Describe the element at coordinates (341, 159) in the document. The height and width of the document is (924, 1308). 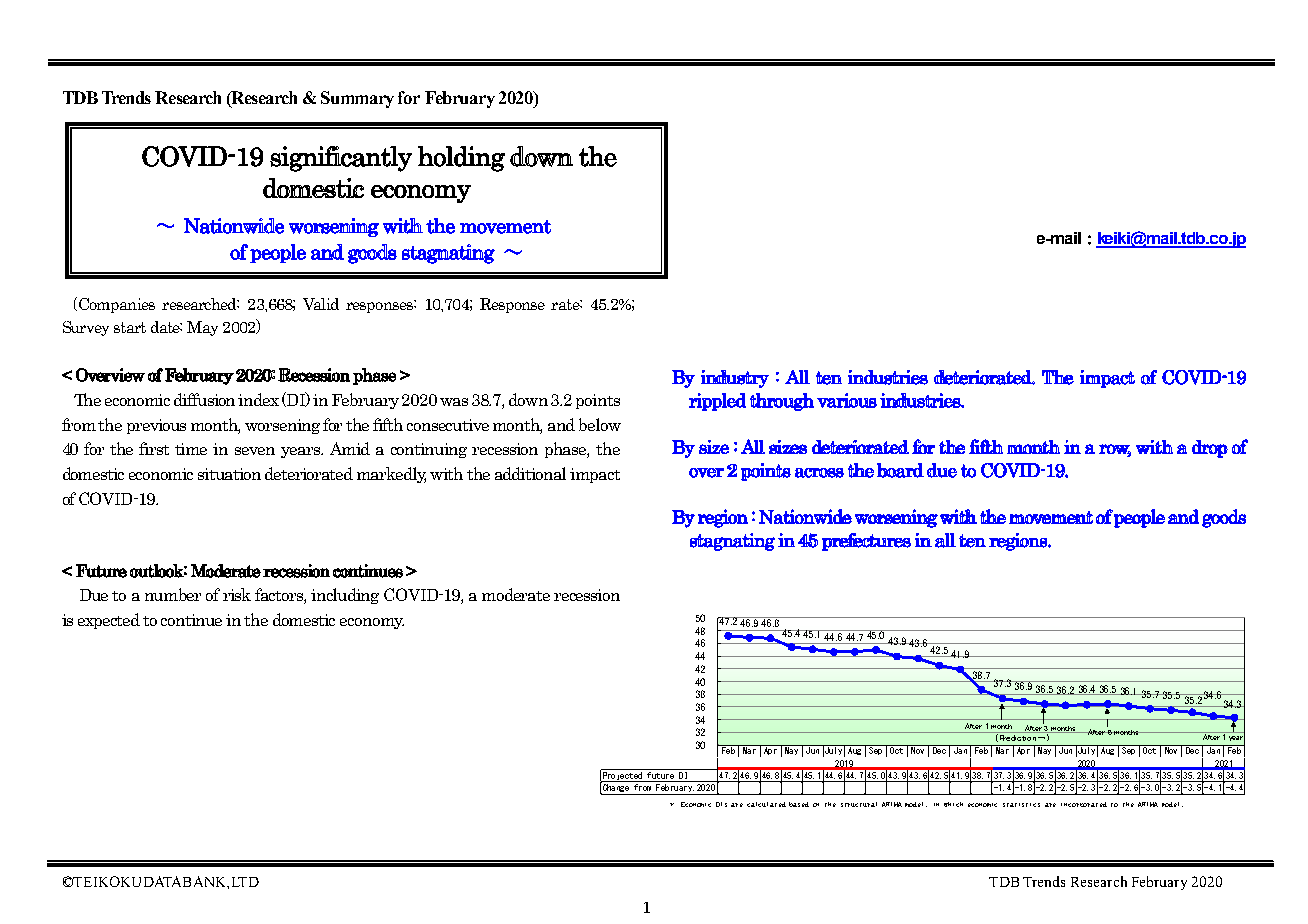
I see `significantly` at that location.
